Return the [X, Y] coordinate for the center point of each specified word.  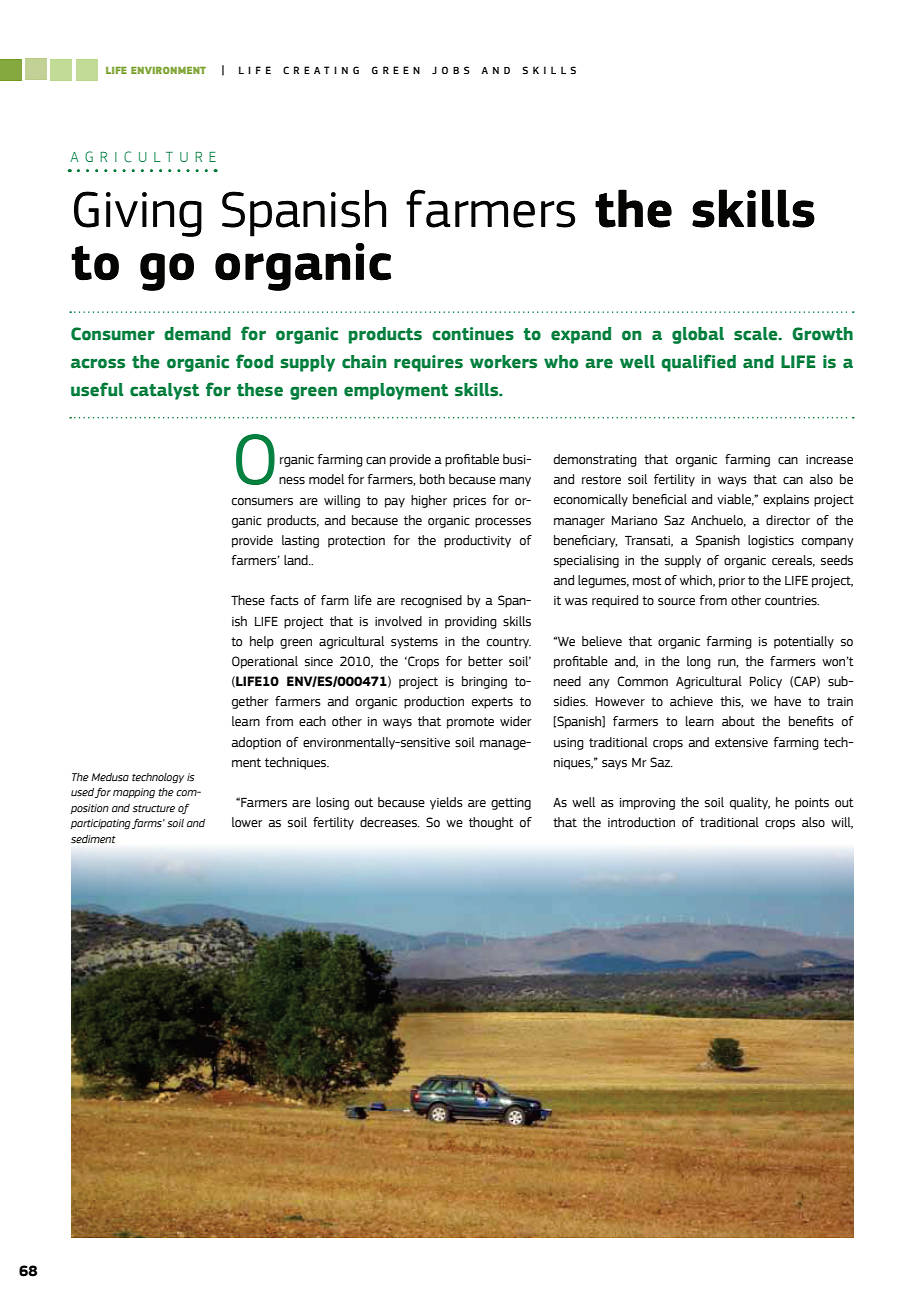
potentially [804, 642]
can [788, 461]
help [262, 642]
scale [757, 334]
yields [446, 803]
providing [471, 622]
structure [154, 809]
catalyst [164, 391]
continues [473, 334]
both [432, 479]
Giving [138, 214]
